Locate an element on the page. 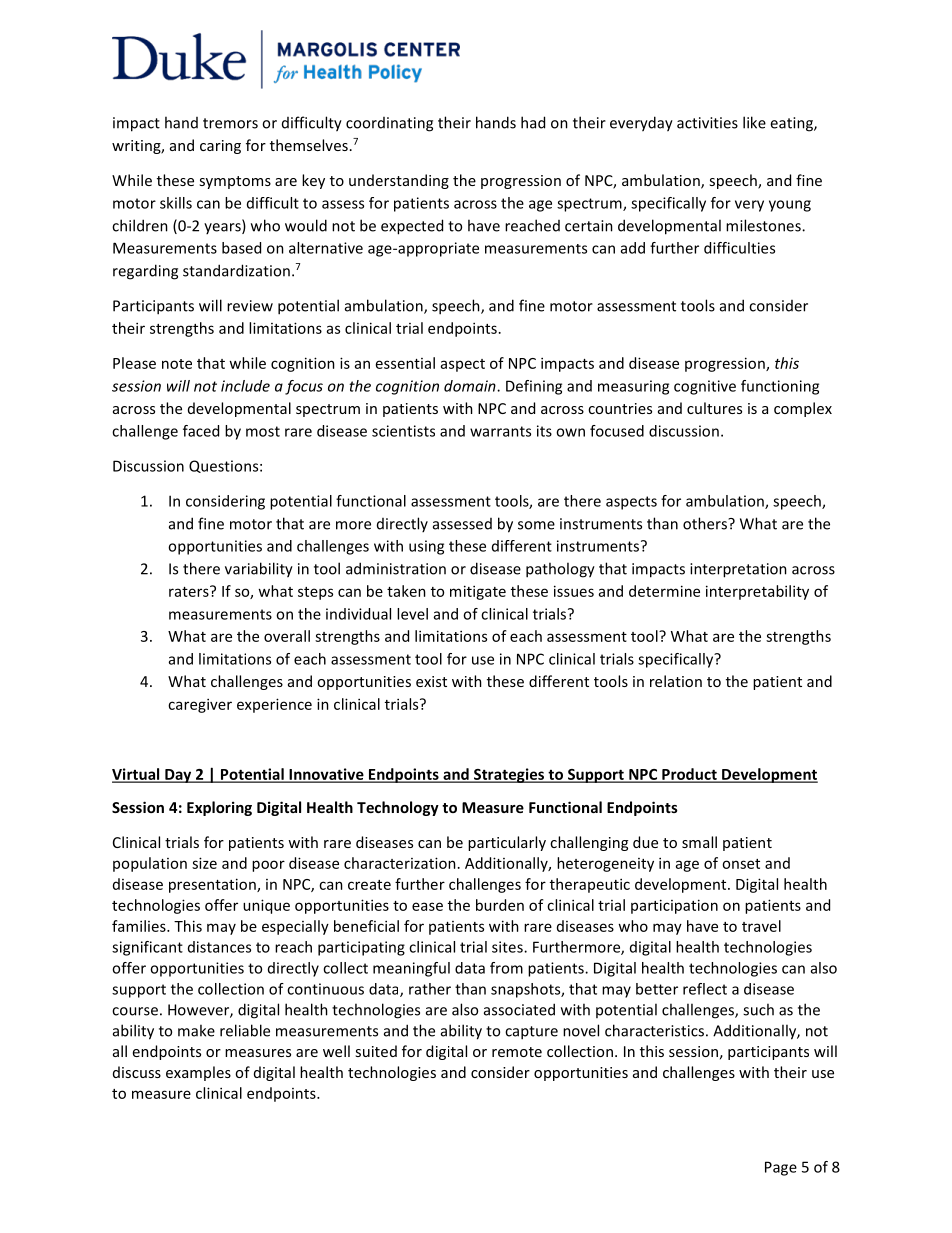 Image resolution: width=952 pixels, height=1233 pixels. overall is located at coordinates (287, 636).
